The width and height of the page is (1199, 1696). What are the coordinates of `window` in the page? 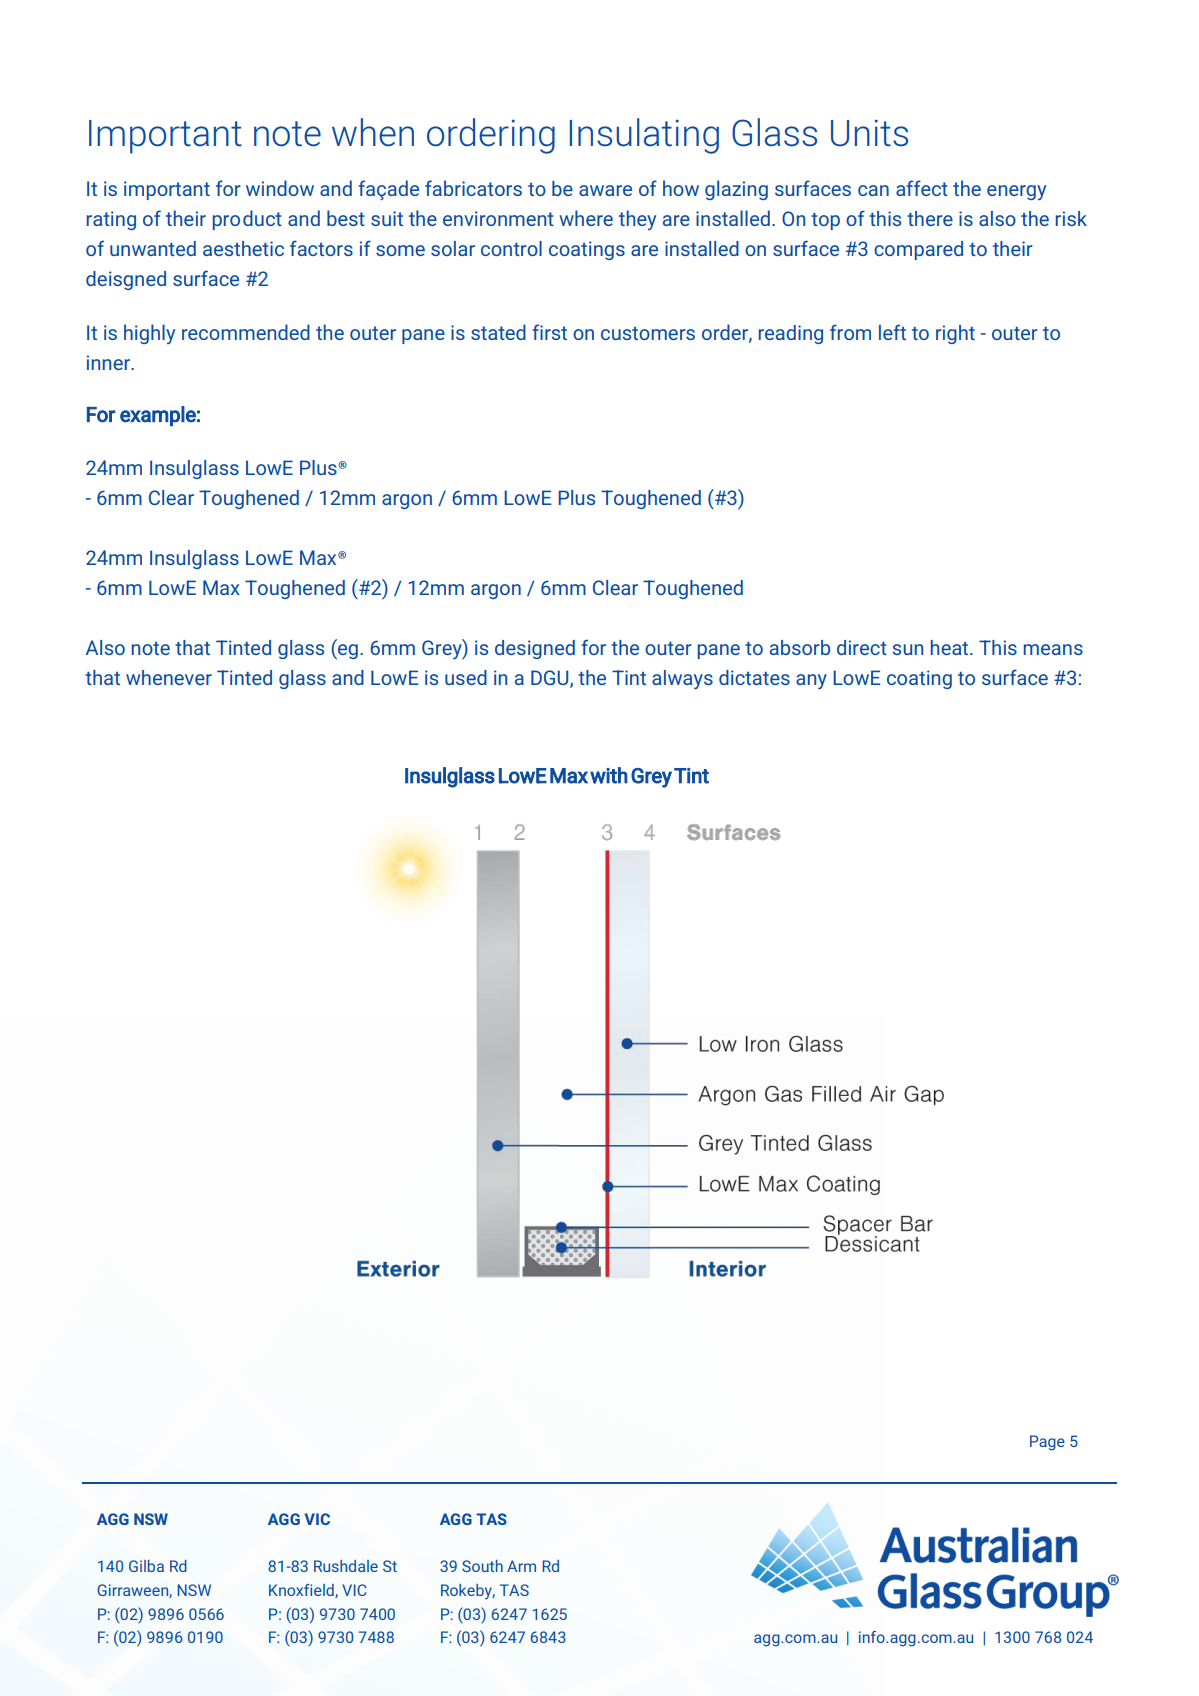 It's located at (280, 188).
